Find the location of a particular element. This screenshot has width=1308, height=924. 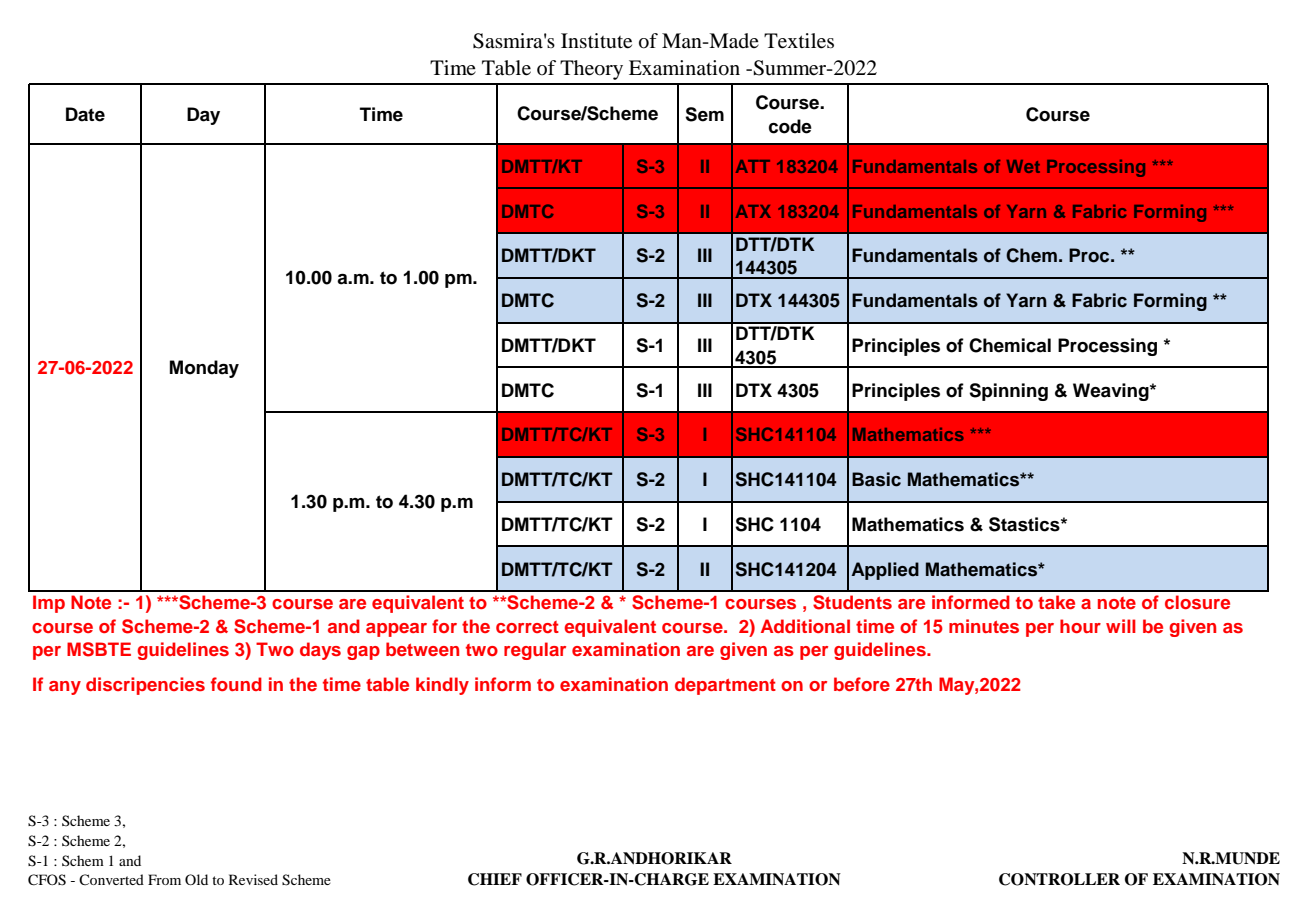

Spinning is located at coordinates (1008, 392).
